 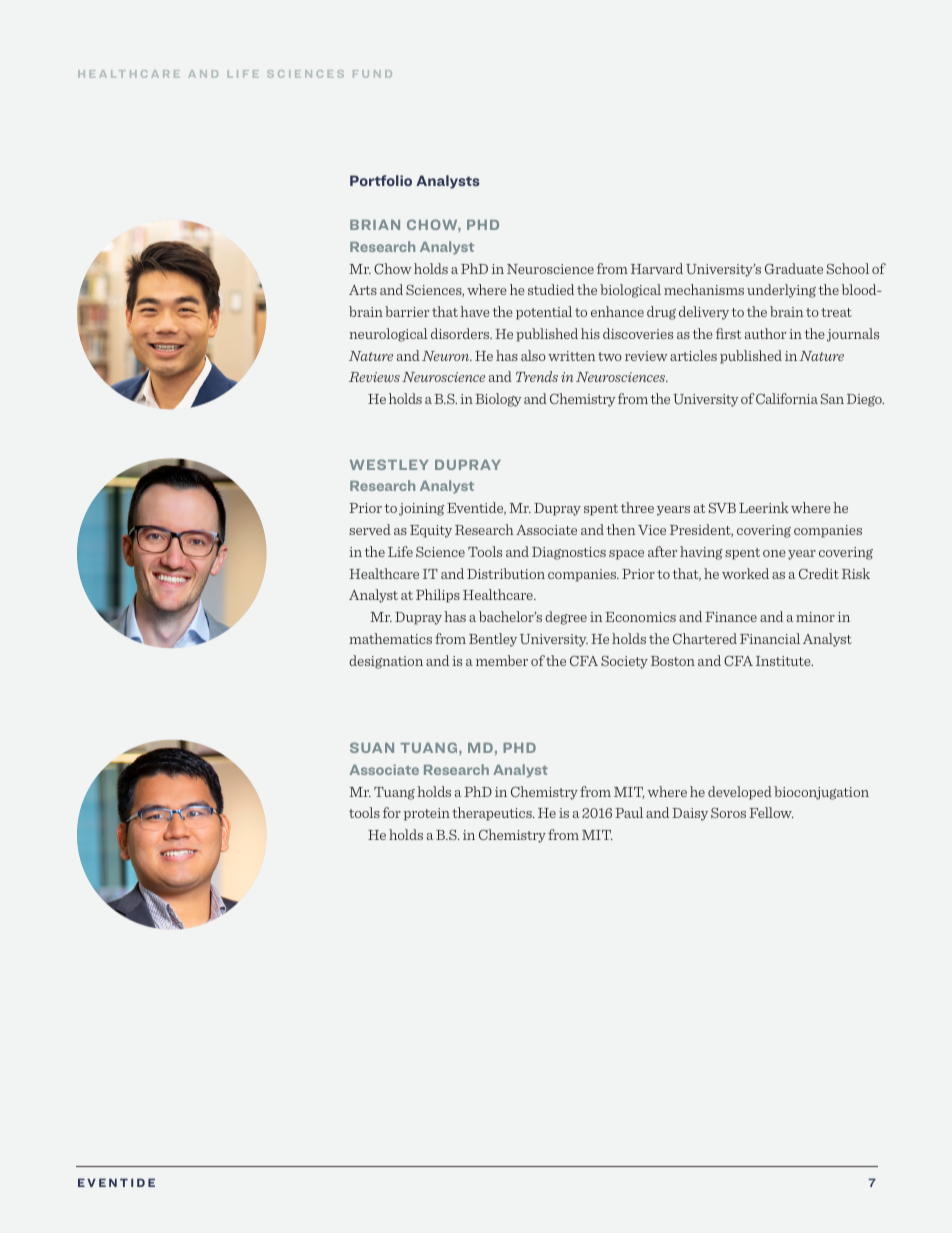 I want to click on one, so click(x=774, y=553).
